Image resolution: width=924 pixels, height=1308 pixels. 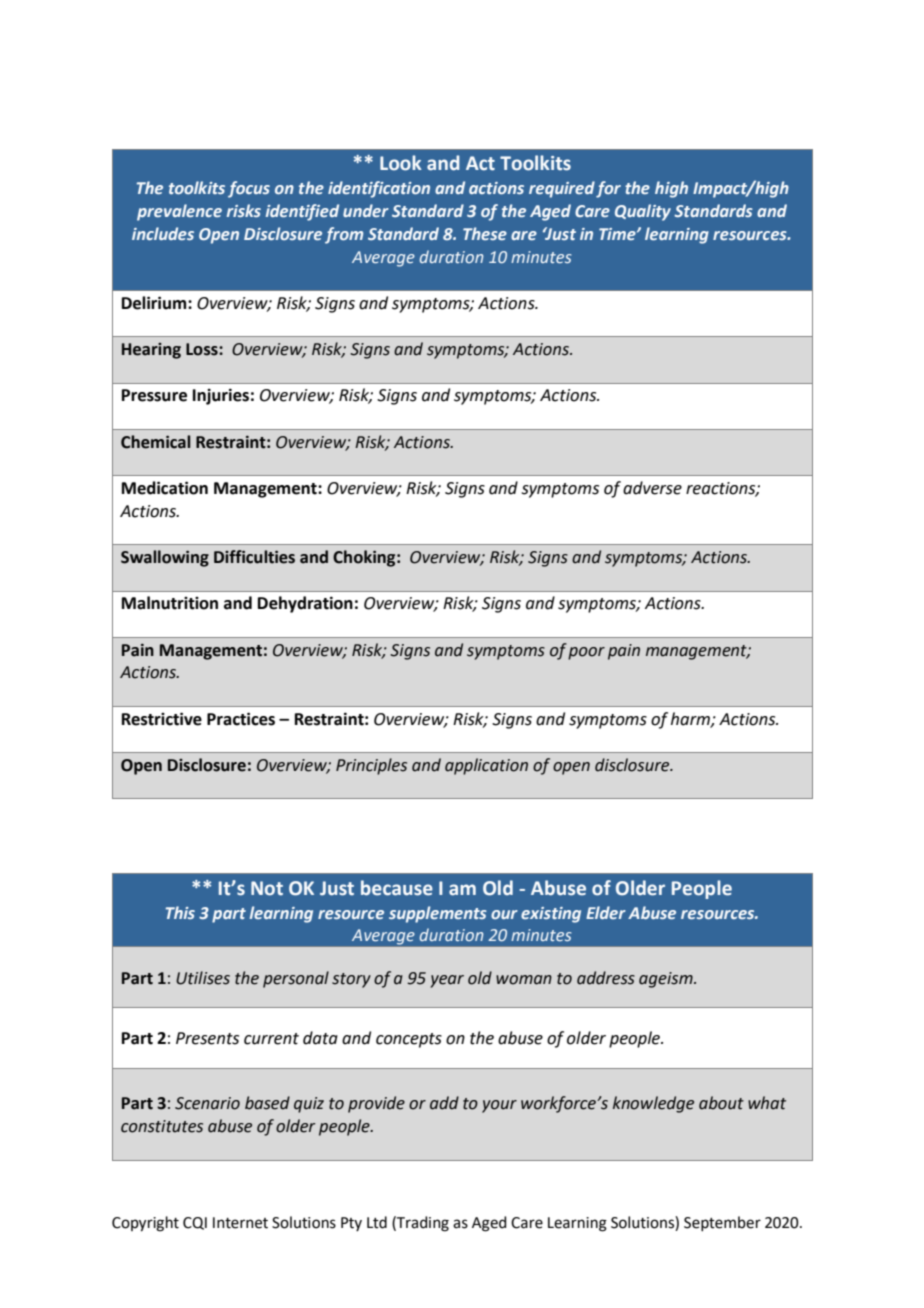 What do you see at coordinates (240, 1223) in the screenshot?
I see `Internet` at bounding box center [240, 1223].
